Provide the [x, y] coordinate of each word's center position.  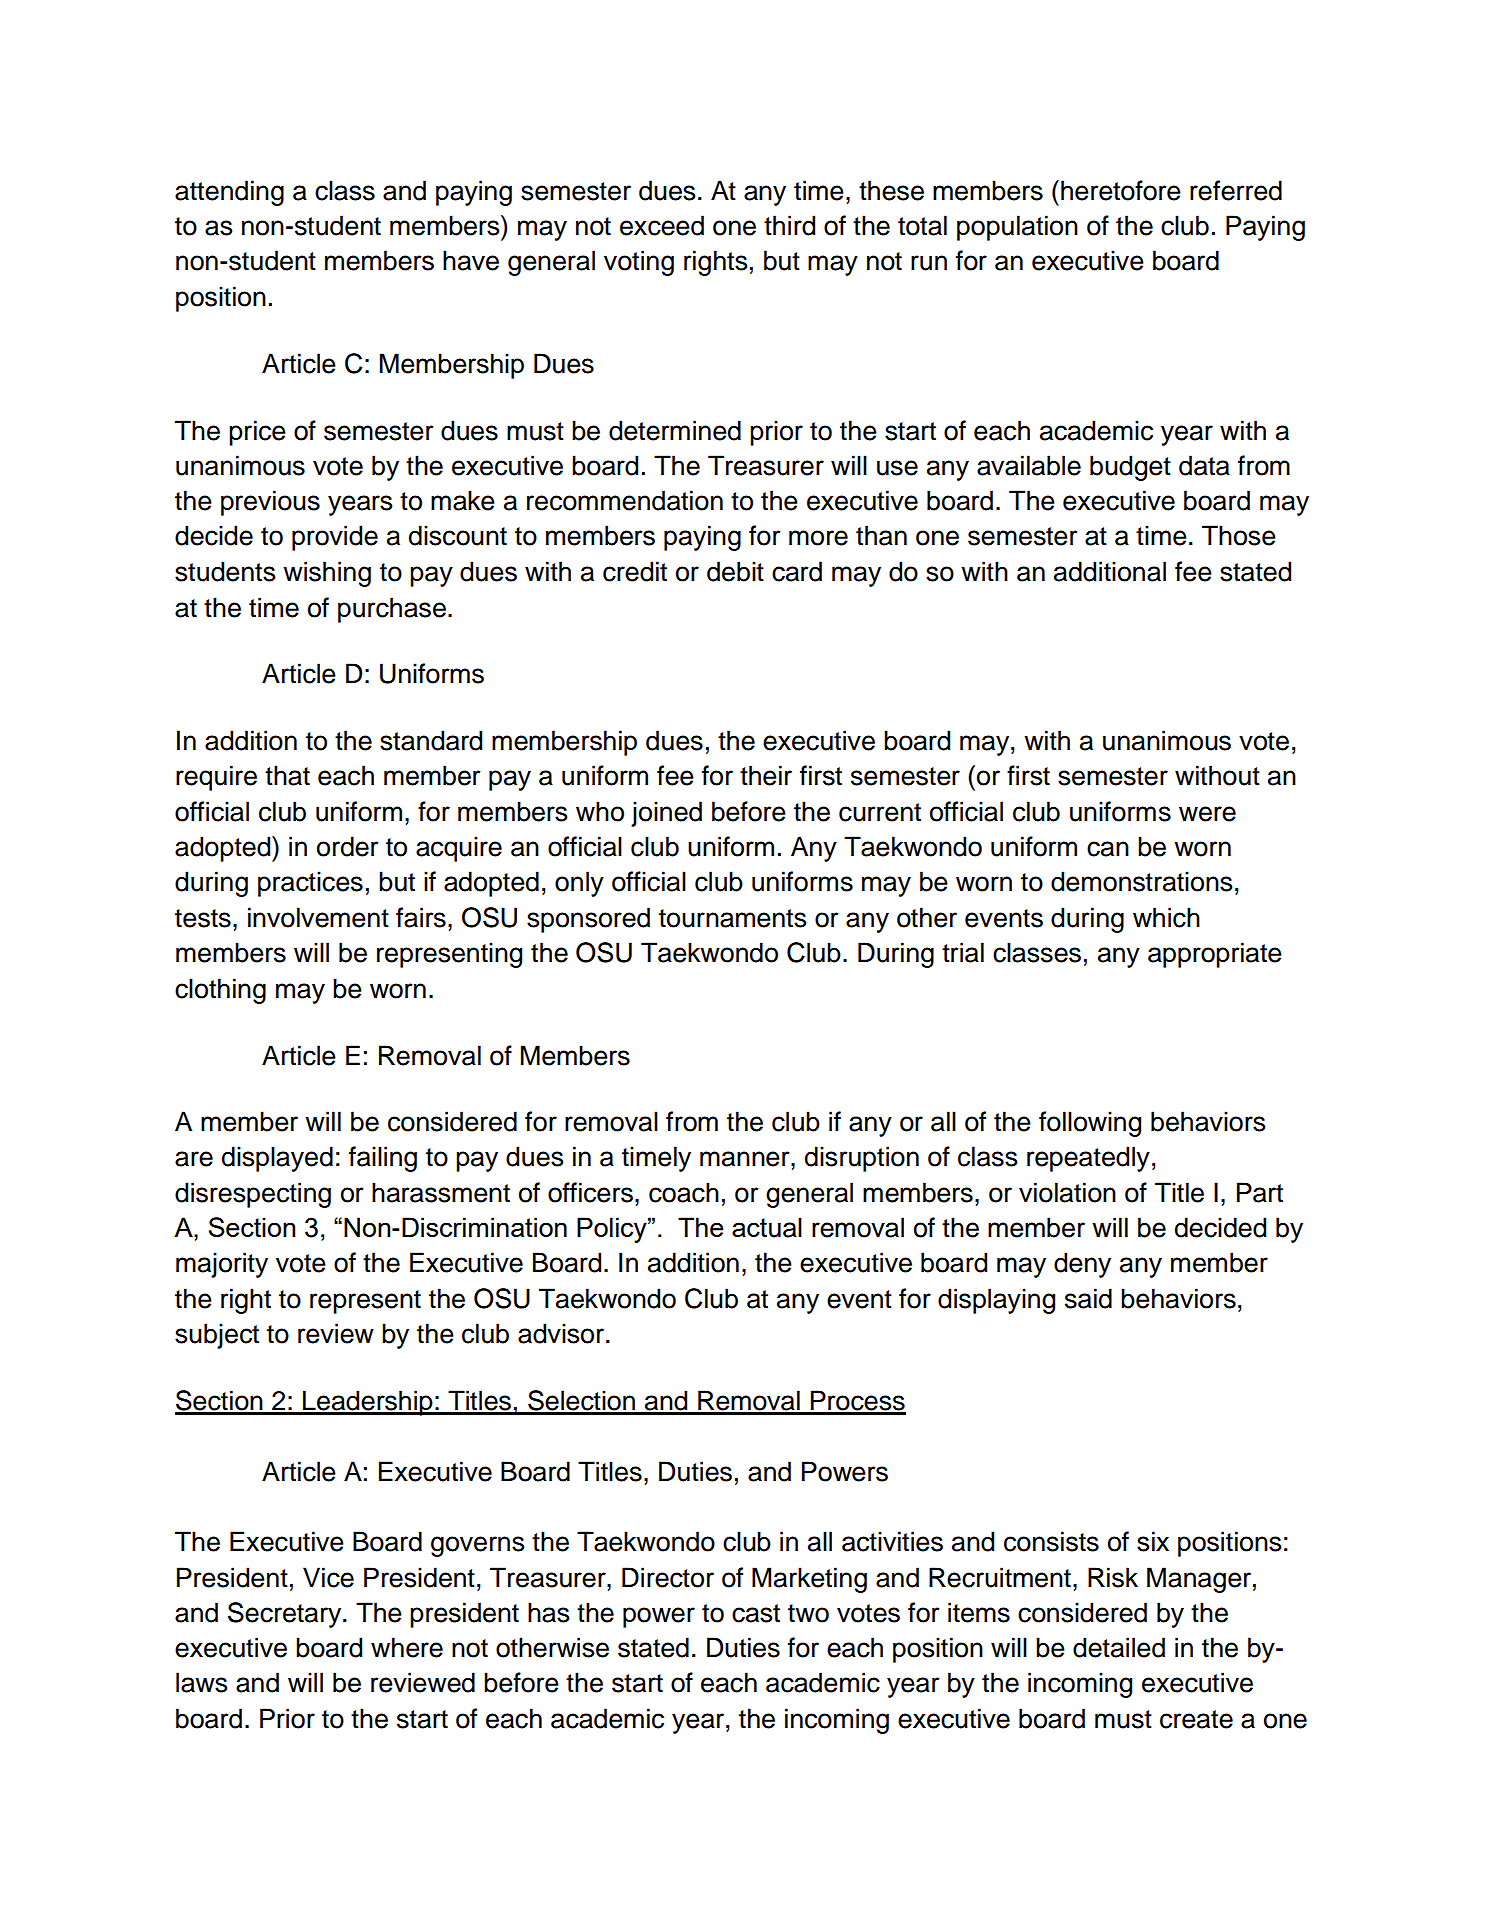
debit [735, 571]
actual [767, 1227]
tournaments [732, 918]
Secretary [286, 1615]
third [789, 225]
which [1166, 917]
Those [1239, 535]
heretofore [1121, 190]
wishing [327, 574]
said [1088, 1298]
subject [217, 1336]
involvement [318, 917]
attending [229, 193]
